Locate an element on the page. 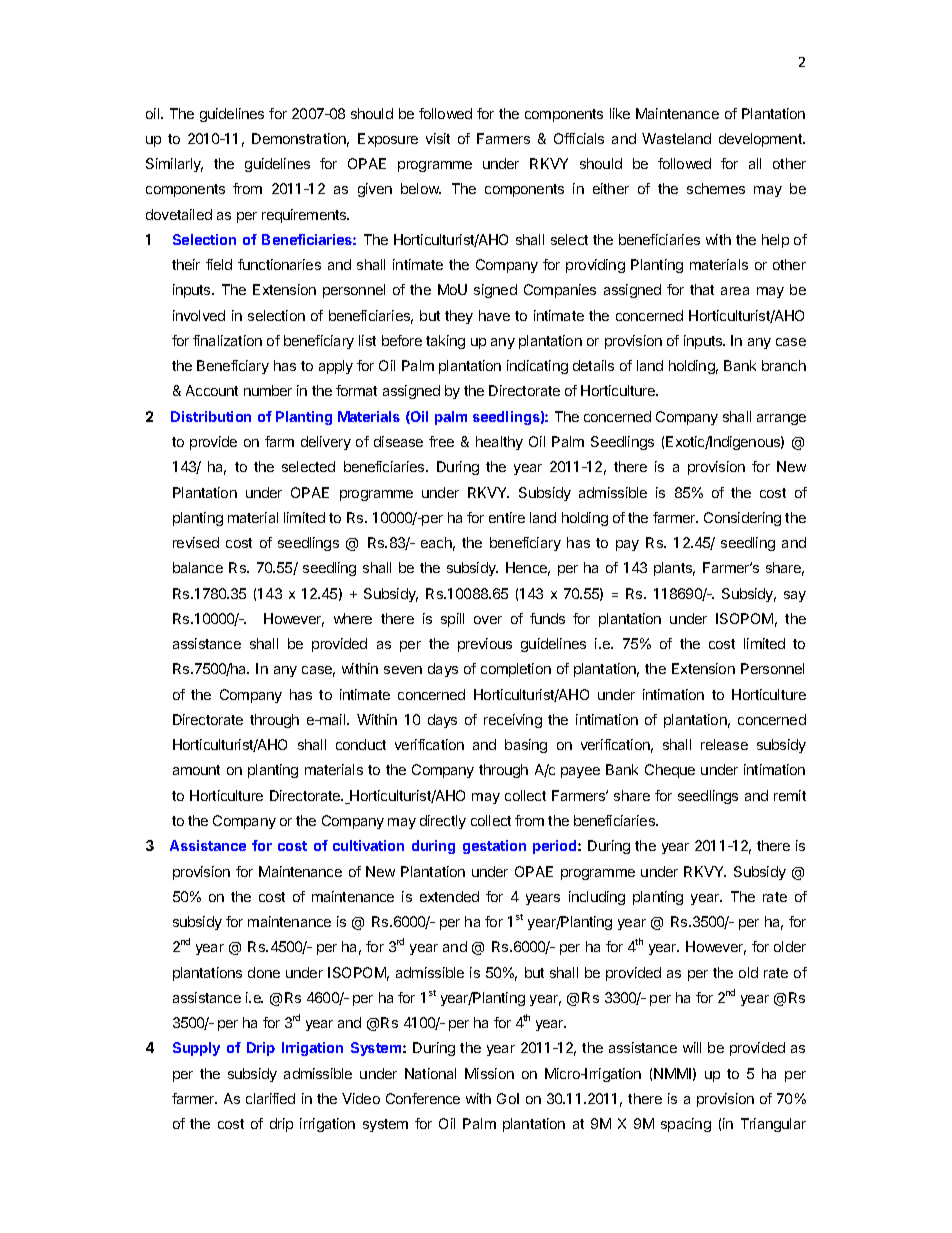 The width and height of the page is (952, 1233). say is located at coordinates (795, 596).
